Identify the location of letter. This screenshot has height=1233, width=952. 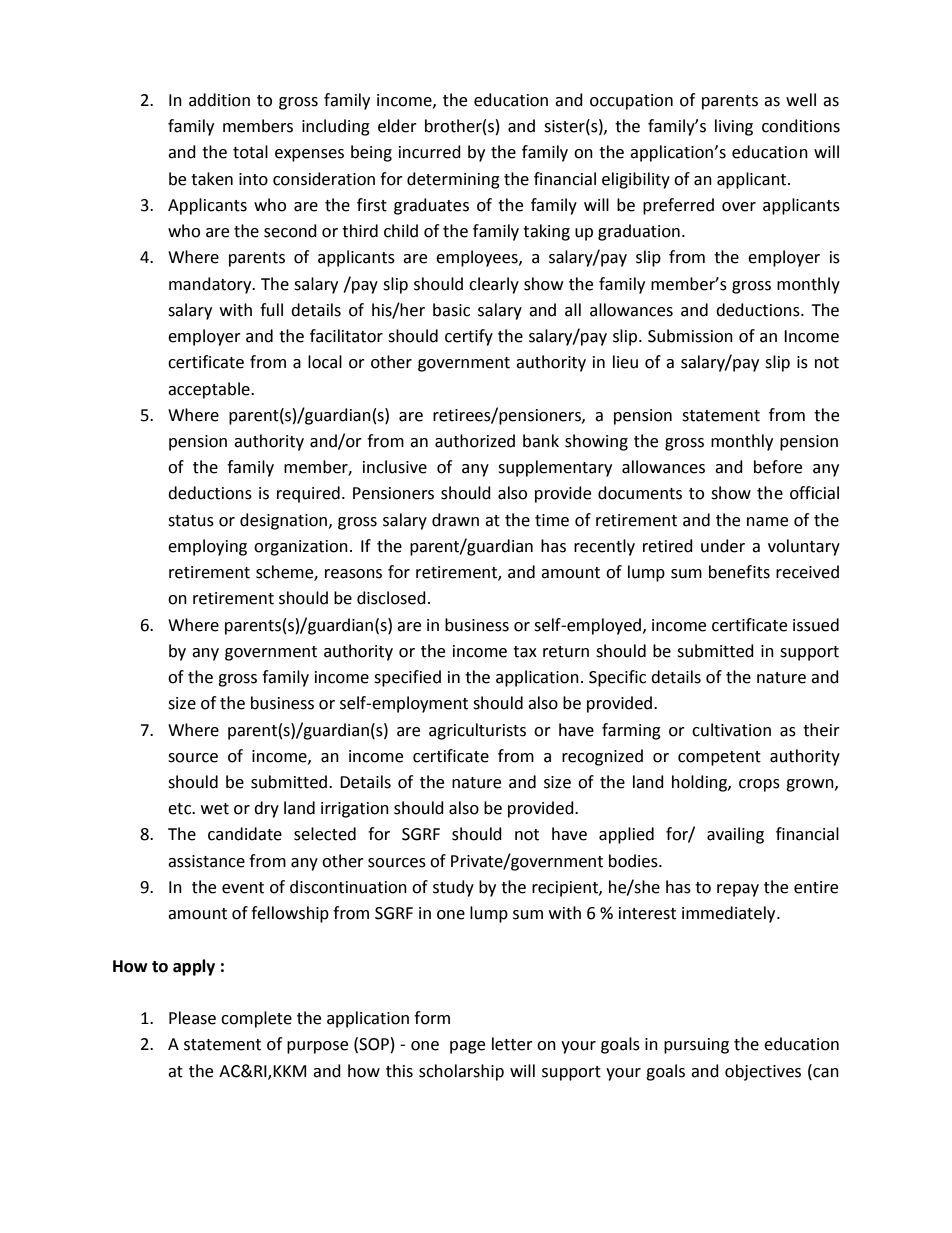
(512, 1044).
